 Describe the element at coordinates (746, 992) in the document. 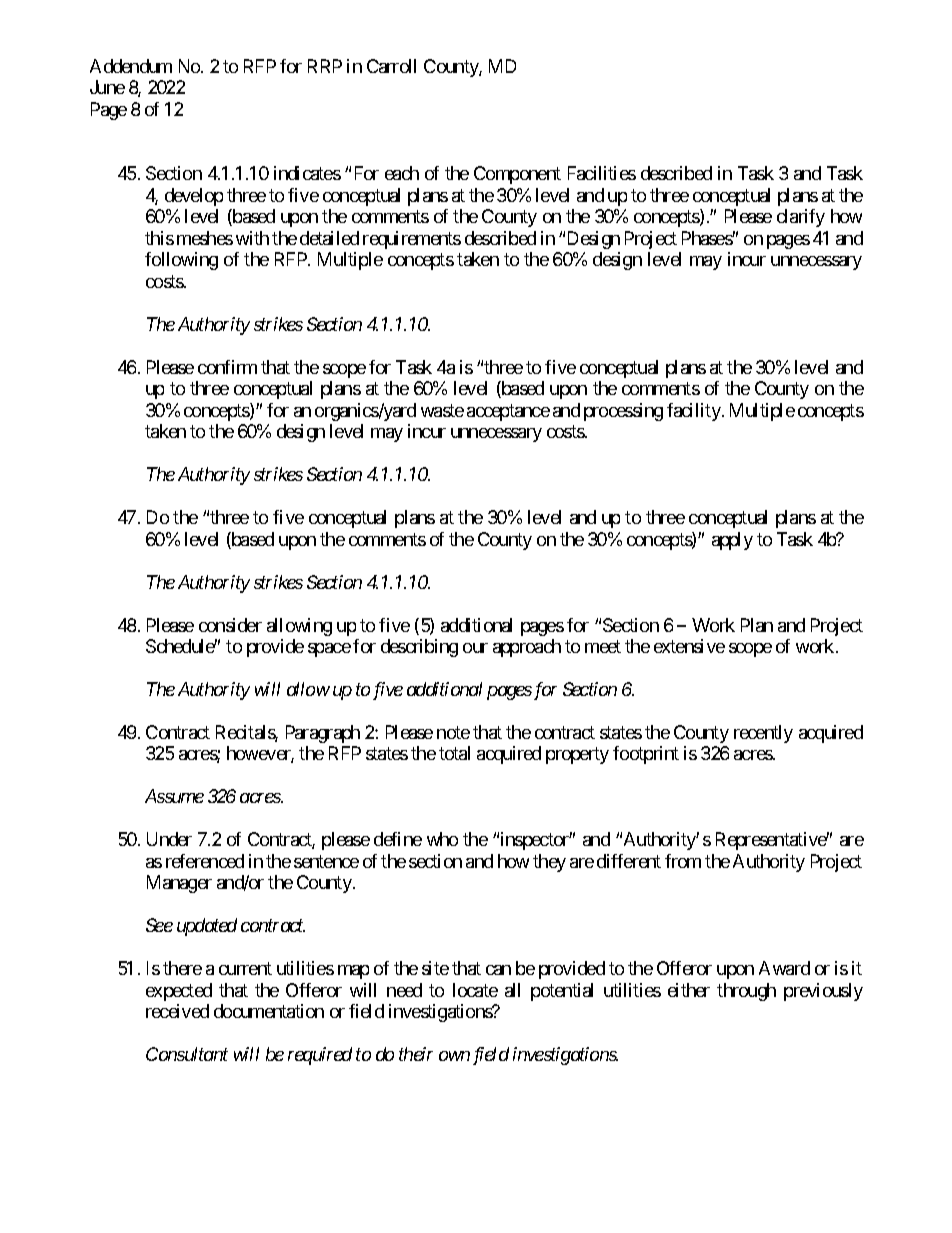

I see `through` at that location.
